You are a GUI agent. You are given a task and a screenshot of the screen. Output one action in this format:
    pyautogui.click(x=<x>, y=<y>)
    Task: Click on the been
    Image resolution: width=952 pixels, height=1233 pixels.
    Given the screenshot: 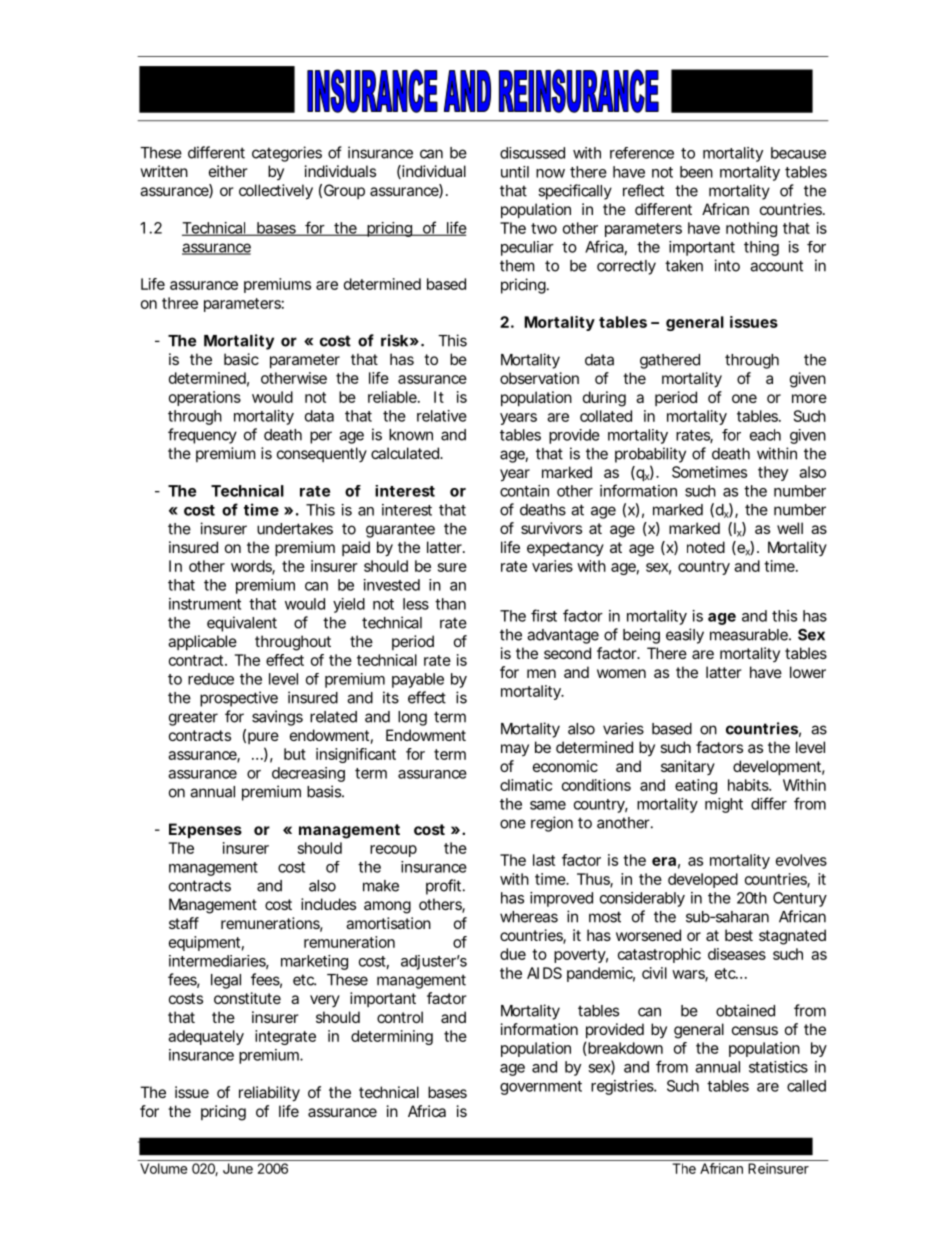 What is the action you would take?
    pyautogui.click(x=696, y=172)
